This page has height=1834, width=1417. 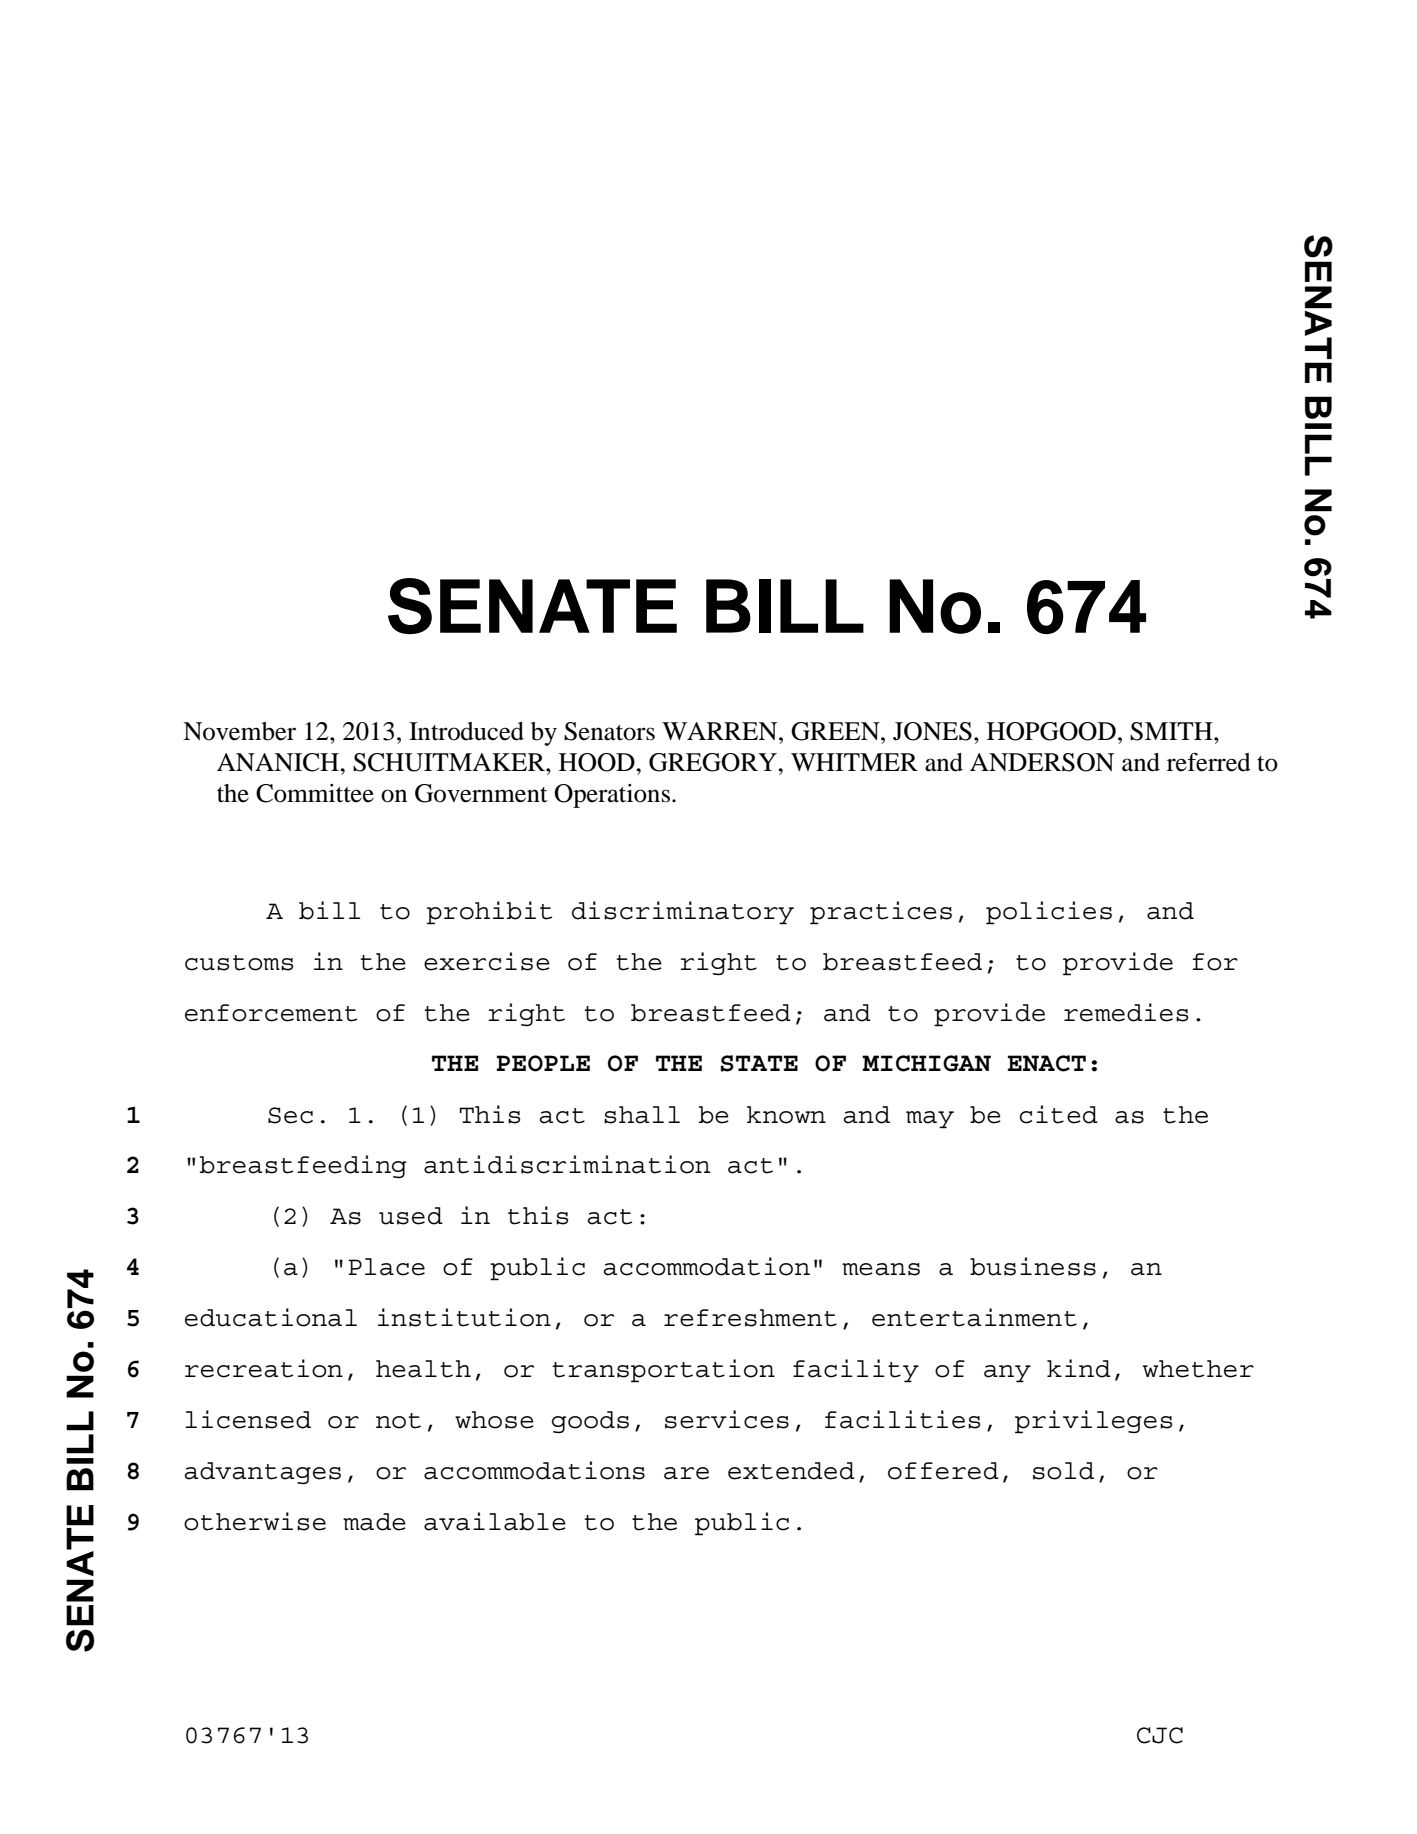 I want to click on GREGORY, so click(x=714, y=762).
